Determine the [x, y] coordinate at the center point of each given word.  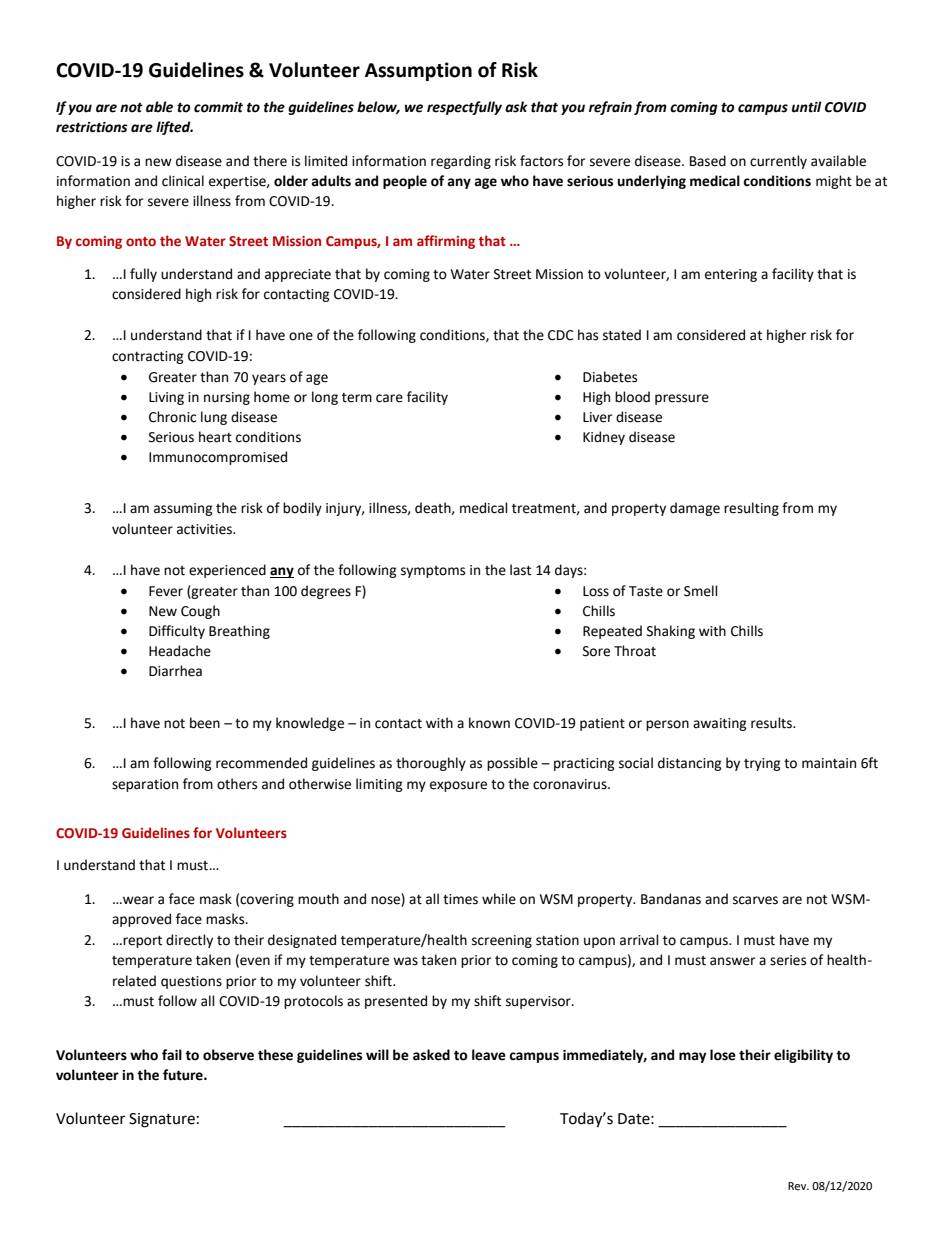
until [806, 107]
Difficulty [177, 632]
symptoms [433, 572]
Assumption [418, 71]
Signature [162, 1120]
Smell [701, 591]
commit [218, 107]
